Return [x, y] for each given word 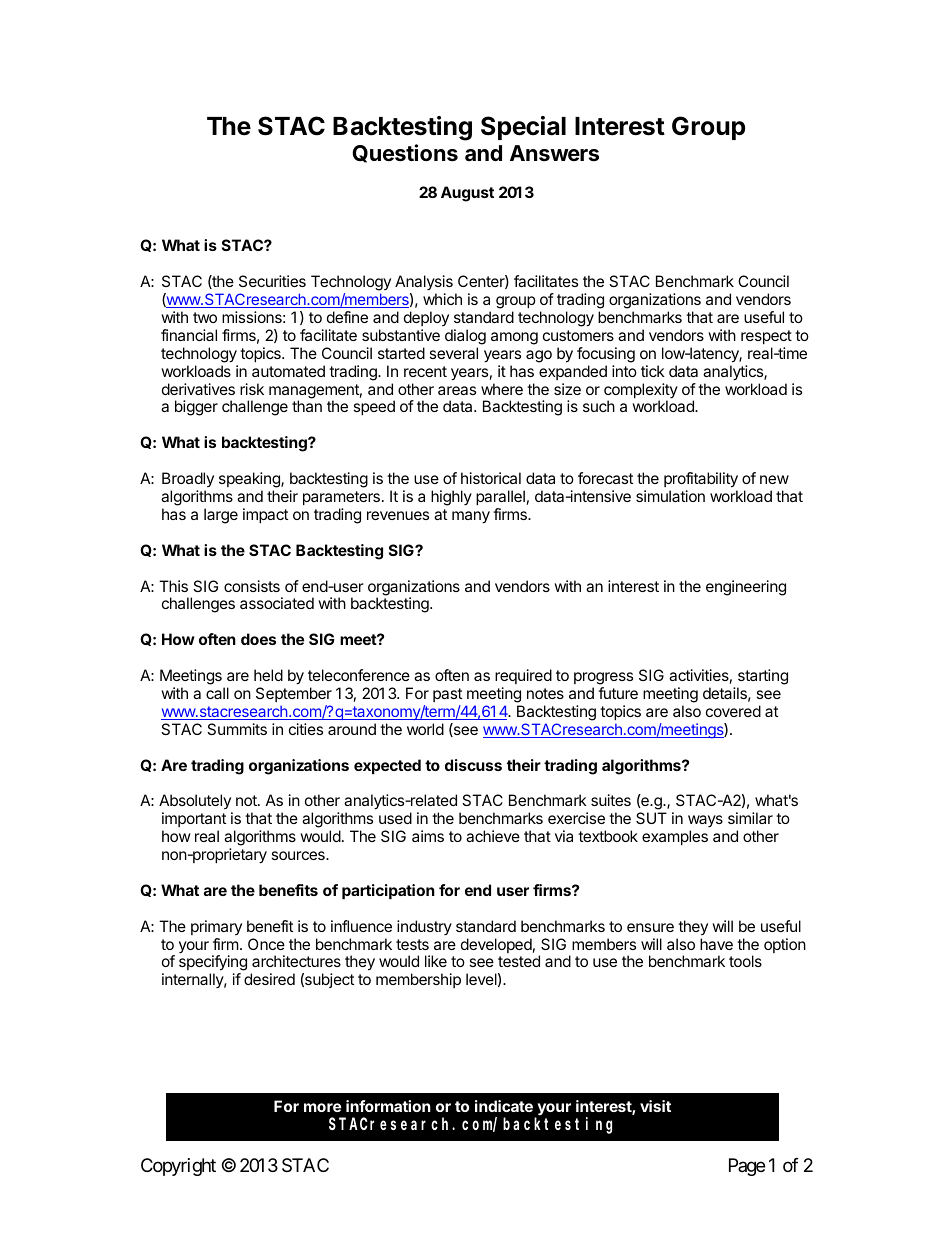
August [467, 194]
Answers [554, 153]
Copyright [178, 1167]
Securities [272, 281]
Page [747, 1167]
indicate [504, 1106]
